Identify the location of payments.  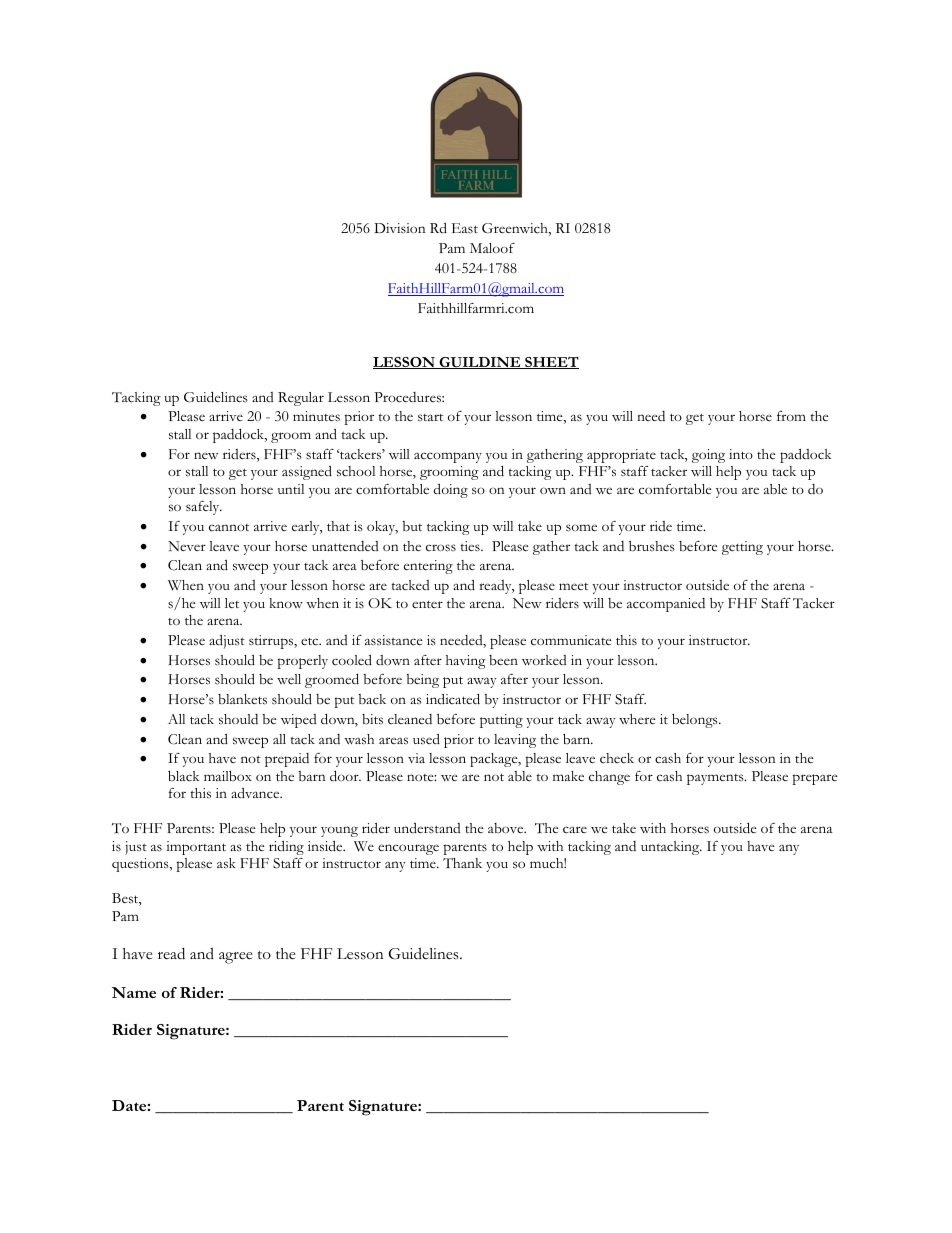
(716, 779).
